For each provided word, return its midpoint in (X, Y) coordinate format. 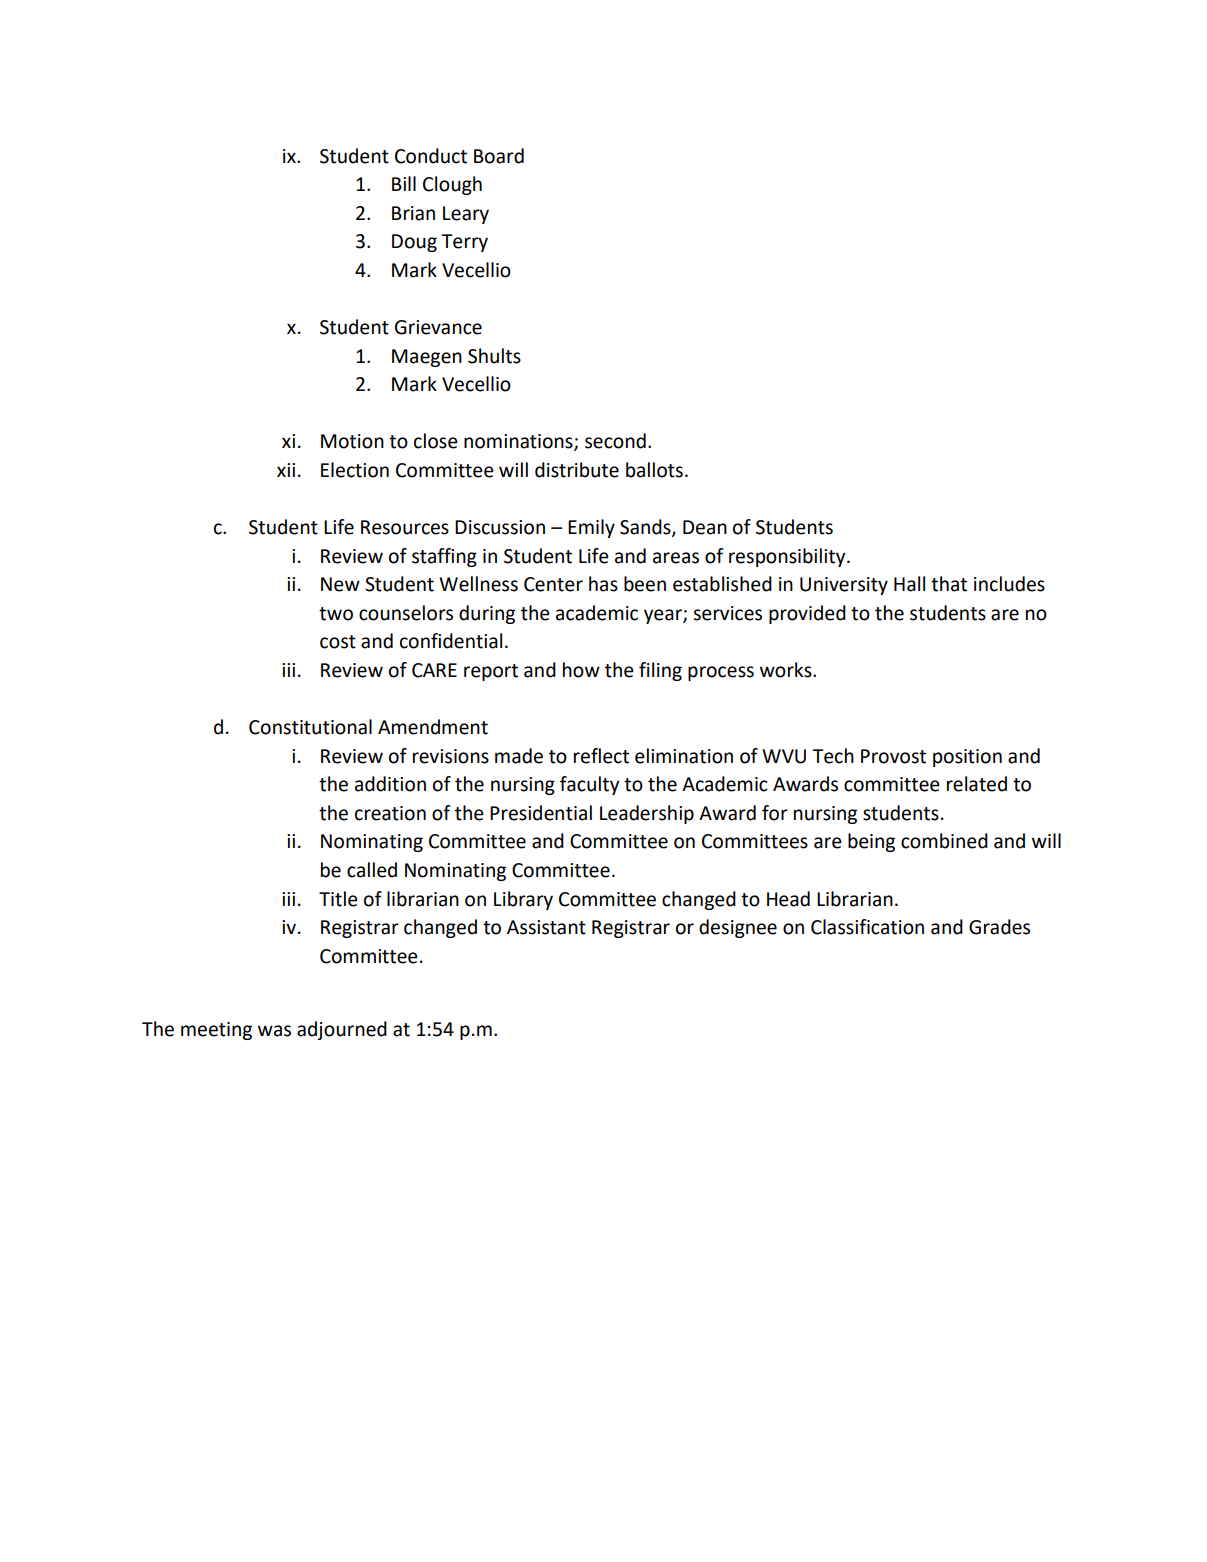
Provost (893, 756)
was (274, 1031)
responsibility (788, 557)
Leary (466, 215)
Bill (404, 183)
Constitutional (310, 727)
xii (286, 470)
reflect (601, 756)
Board (499, 156)
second (615, 441)
